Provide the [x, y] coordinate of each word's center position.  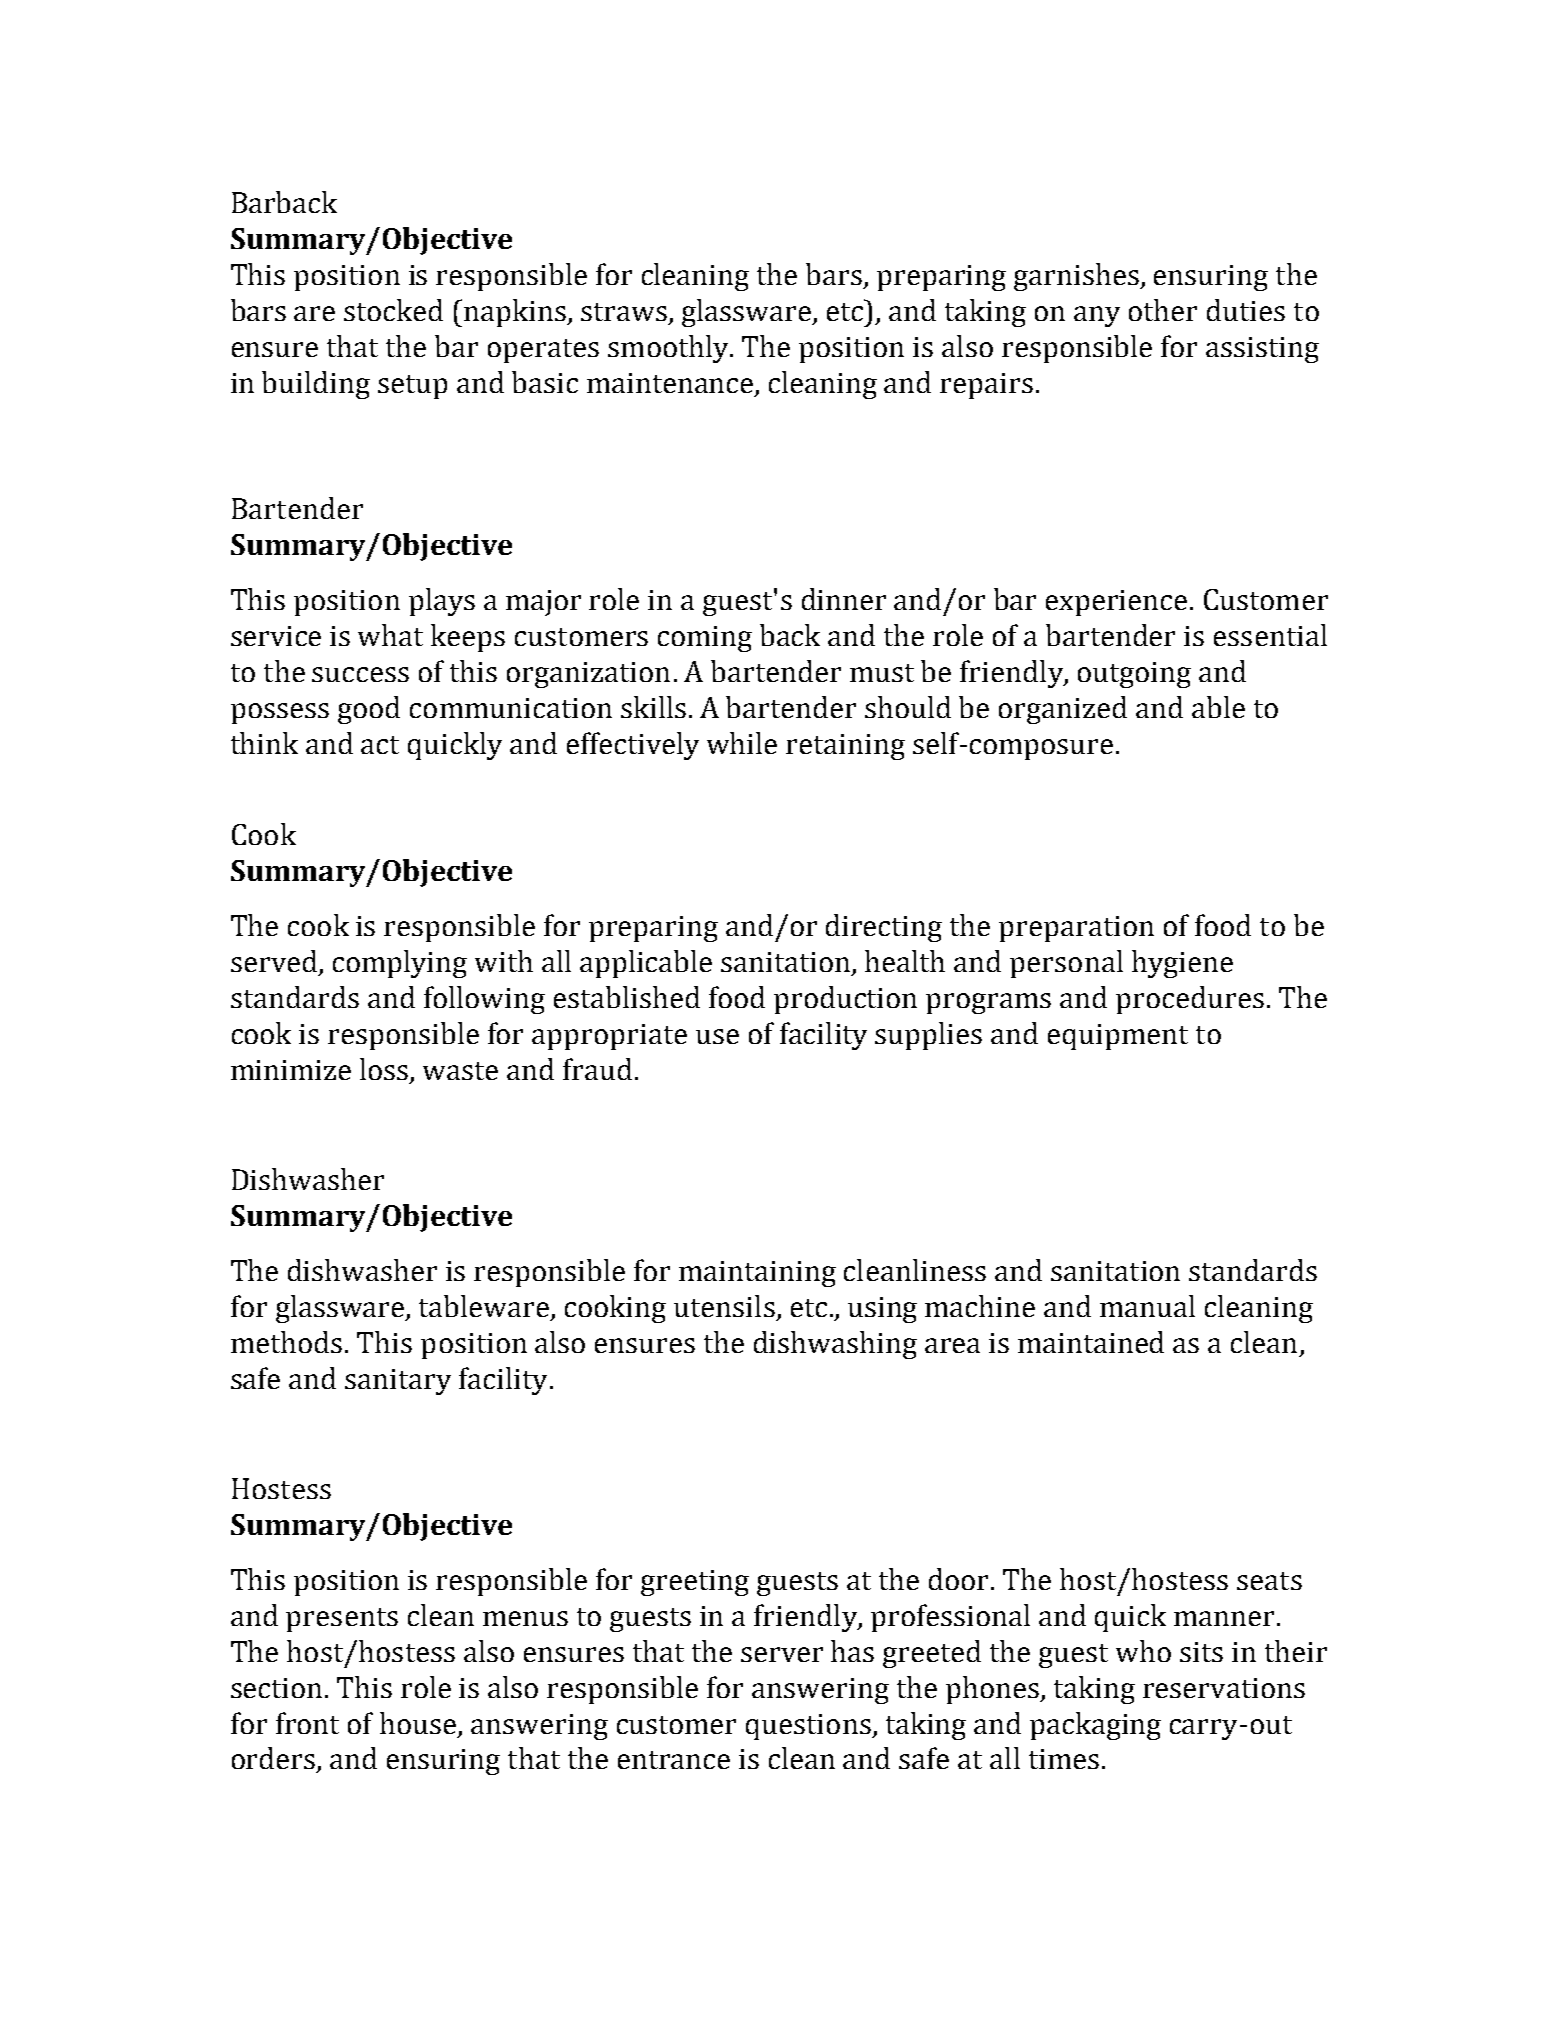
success [360, 674]
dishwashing [835, 1345]
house [418, 1723]
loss [384, 1069]
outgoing [1134, 675]
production [845, 1000]
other [1163, 310]
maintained [1091, 1342]
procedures [1190, 1000]
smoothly [670, 349]
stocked [393, 310]
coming [705, 639]
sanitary [398, 1382]
